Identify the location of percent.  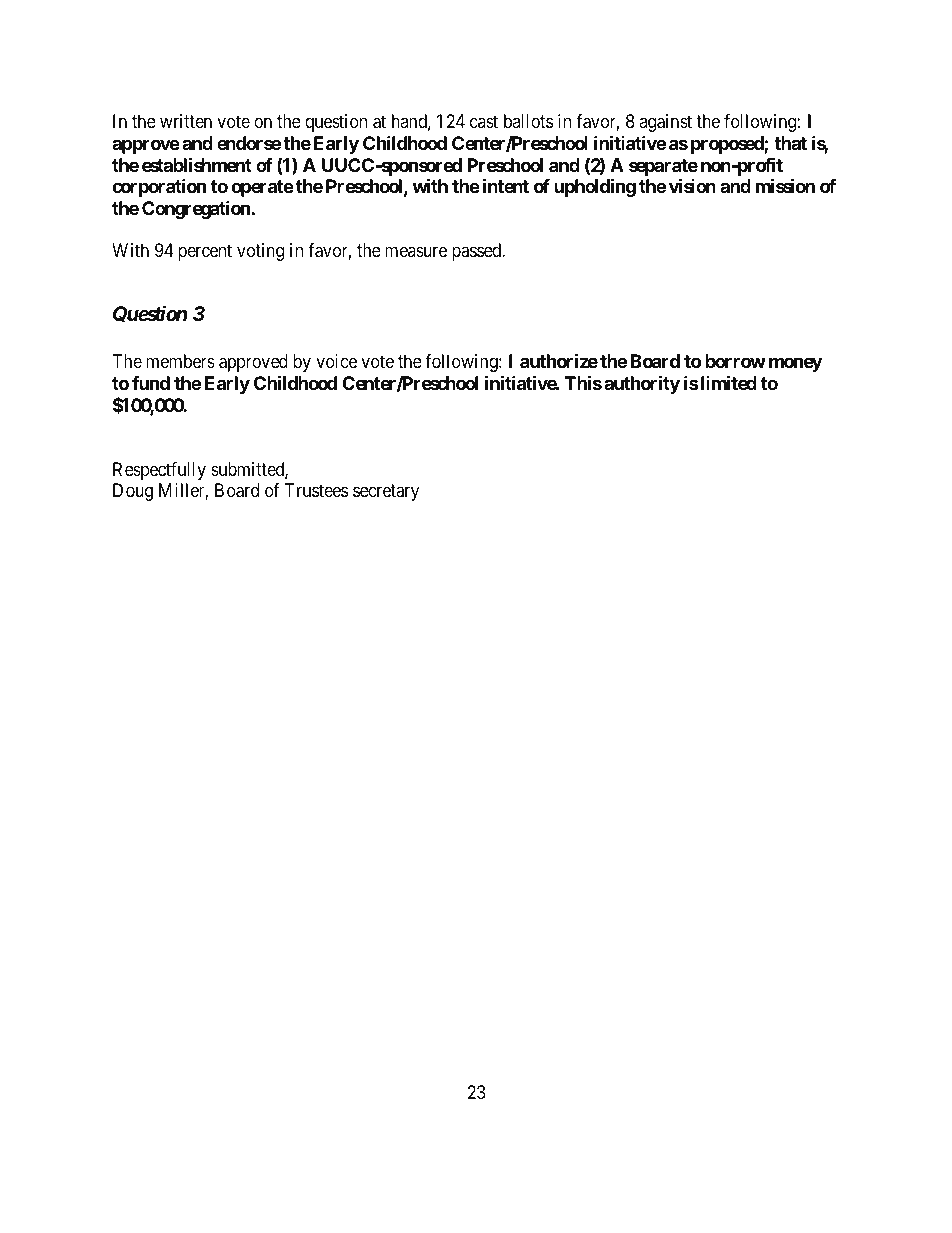
(205, 253).
